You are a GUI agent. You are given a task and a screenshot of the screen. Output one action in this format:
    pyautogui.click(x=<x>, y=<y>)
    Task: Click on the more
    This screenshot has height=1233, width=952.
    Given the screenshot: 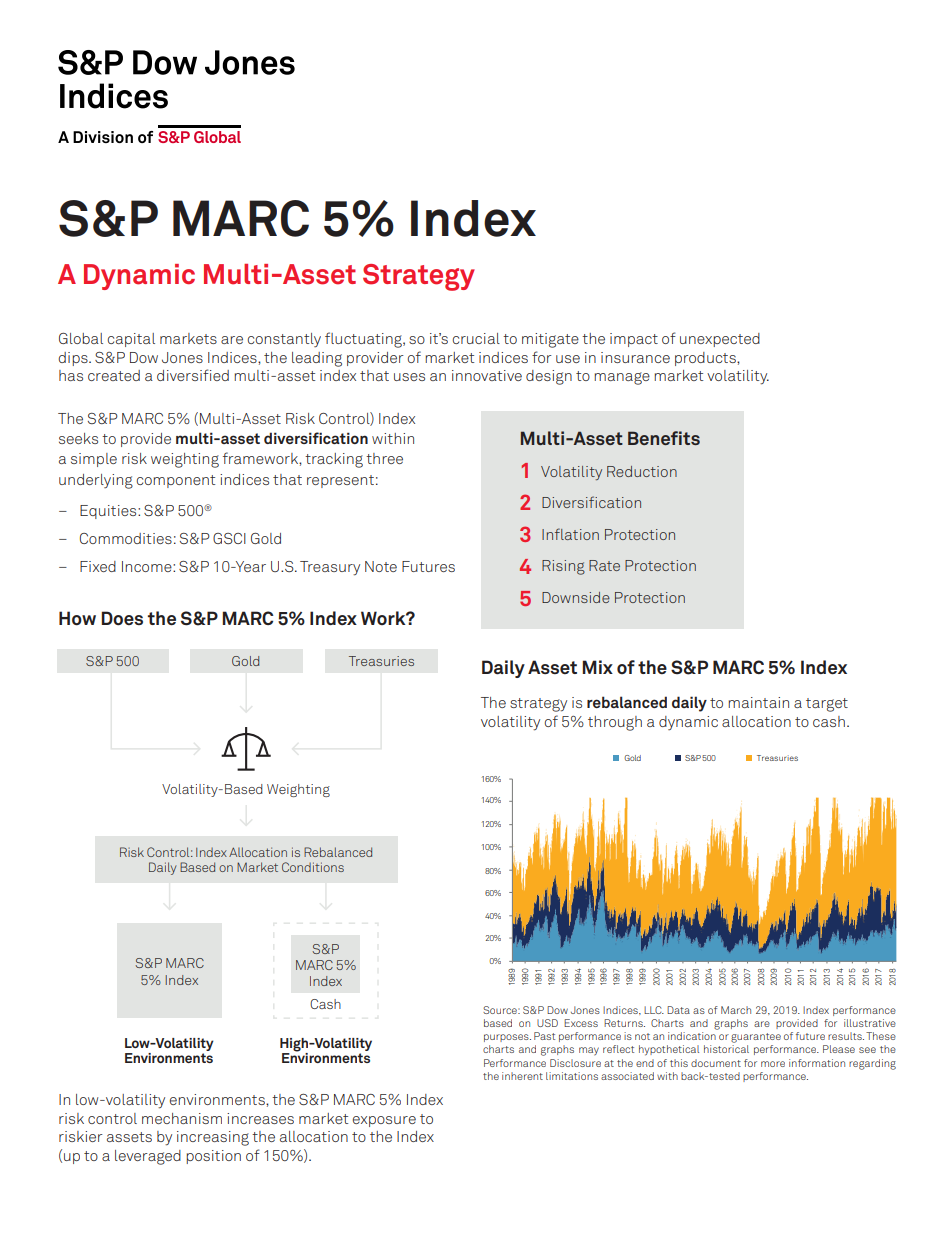 What is the action you would take?
    pyautogui.click(x=773, y=1064)
